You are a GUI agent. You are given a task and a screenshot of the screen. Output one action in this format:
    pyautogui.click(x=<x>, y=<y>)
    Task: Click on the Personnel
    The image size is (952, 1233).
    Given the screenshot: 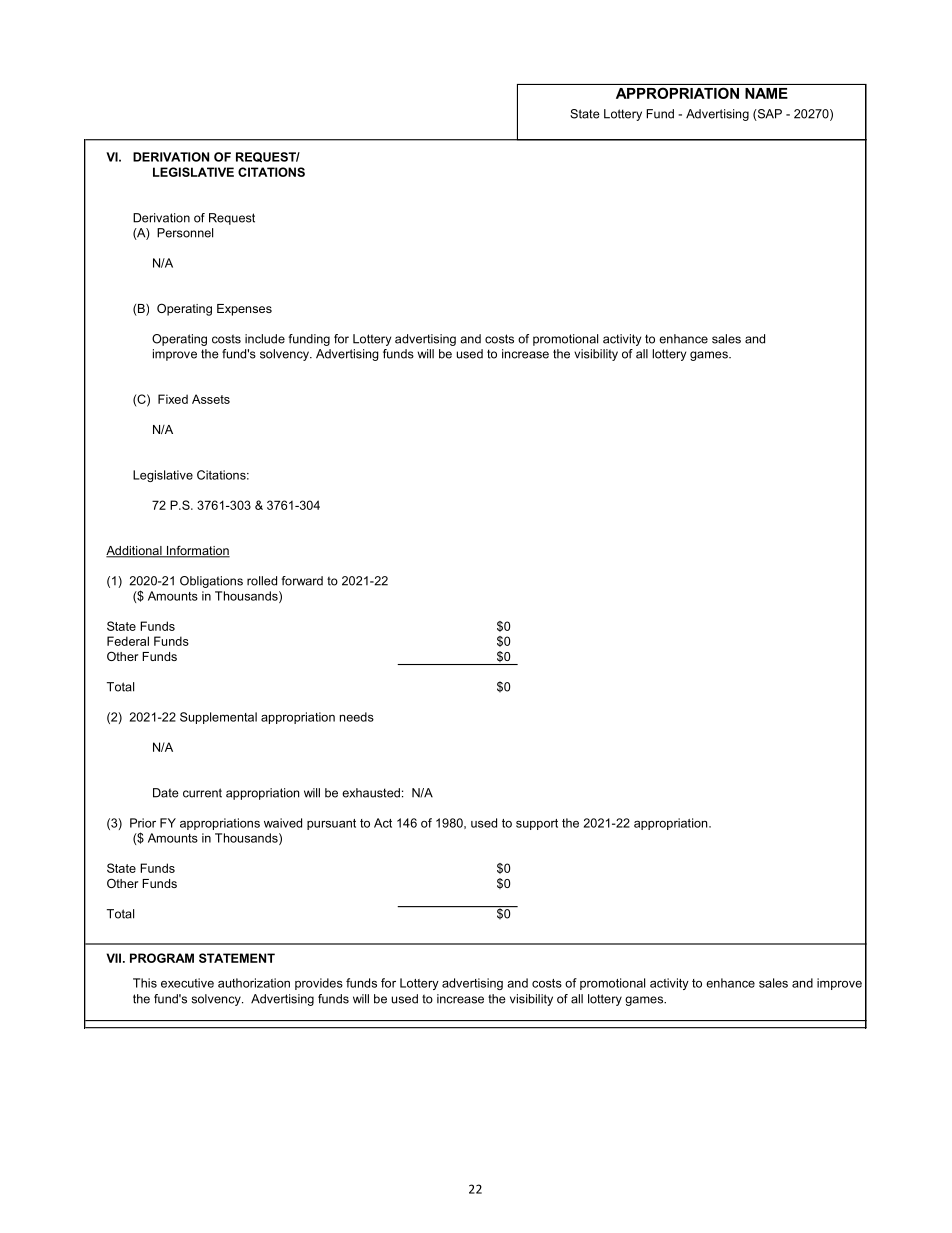 What is the action you would take?
    pyautogui.click(x=185, y=233)
